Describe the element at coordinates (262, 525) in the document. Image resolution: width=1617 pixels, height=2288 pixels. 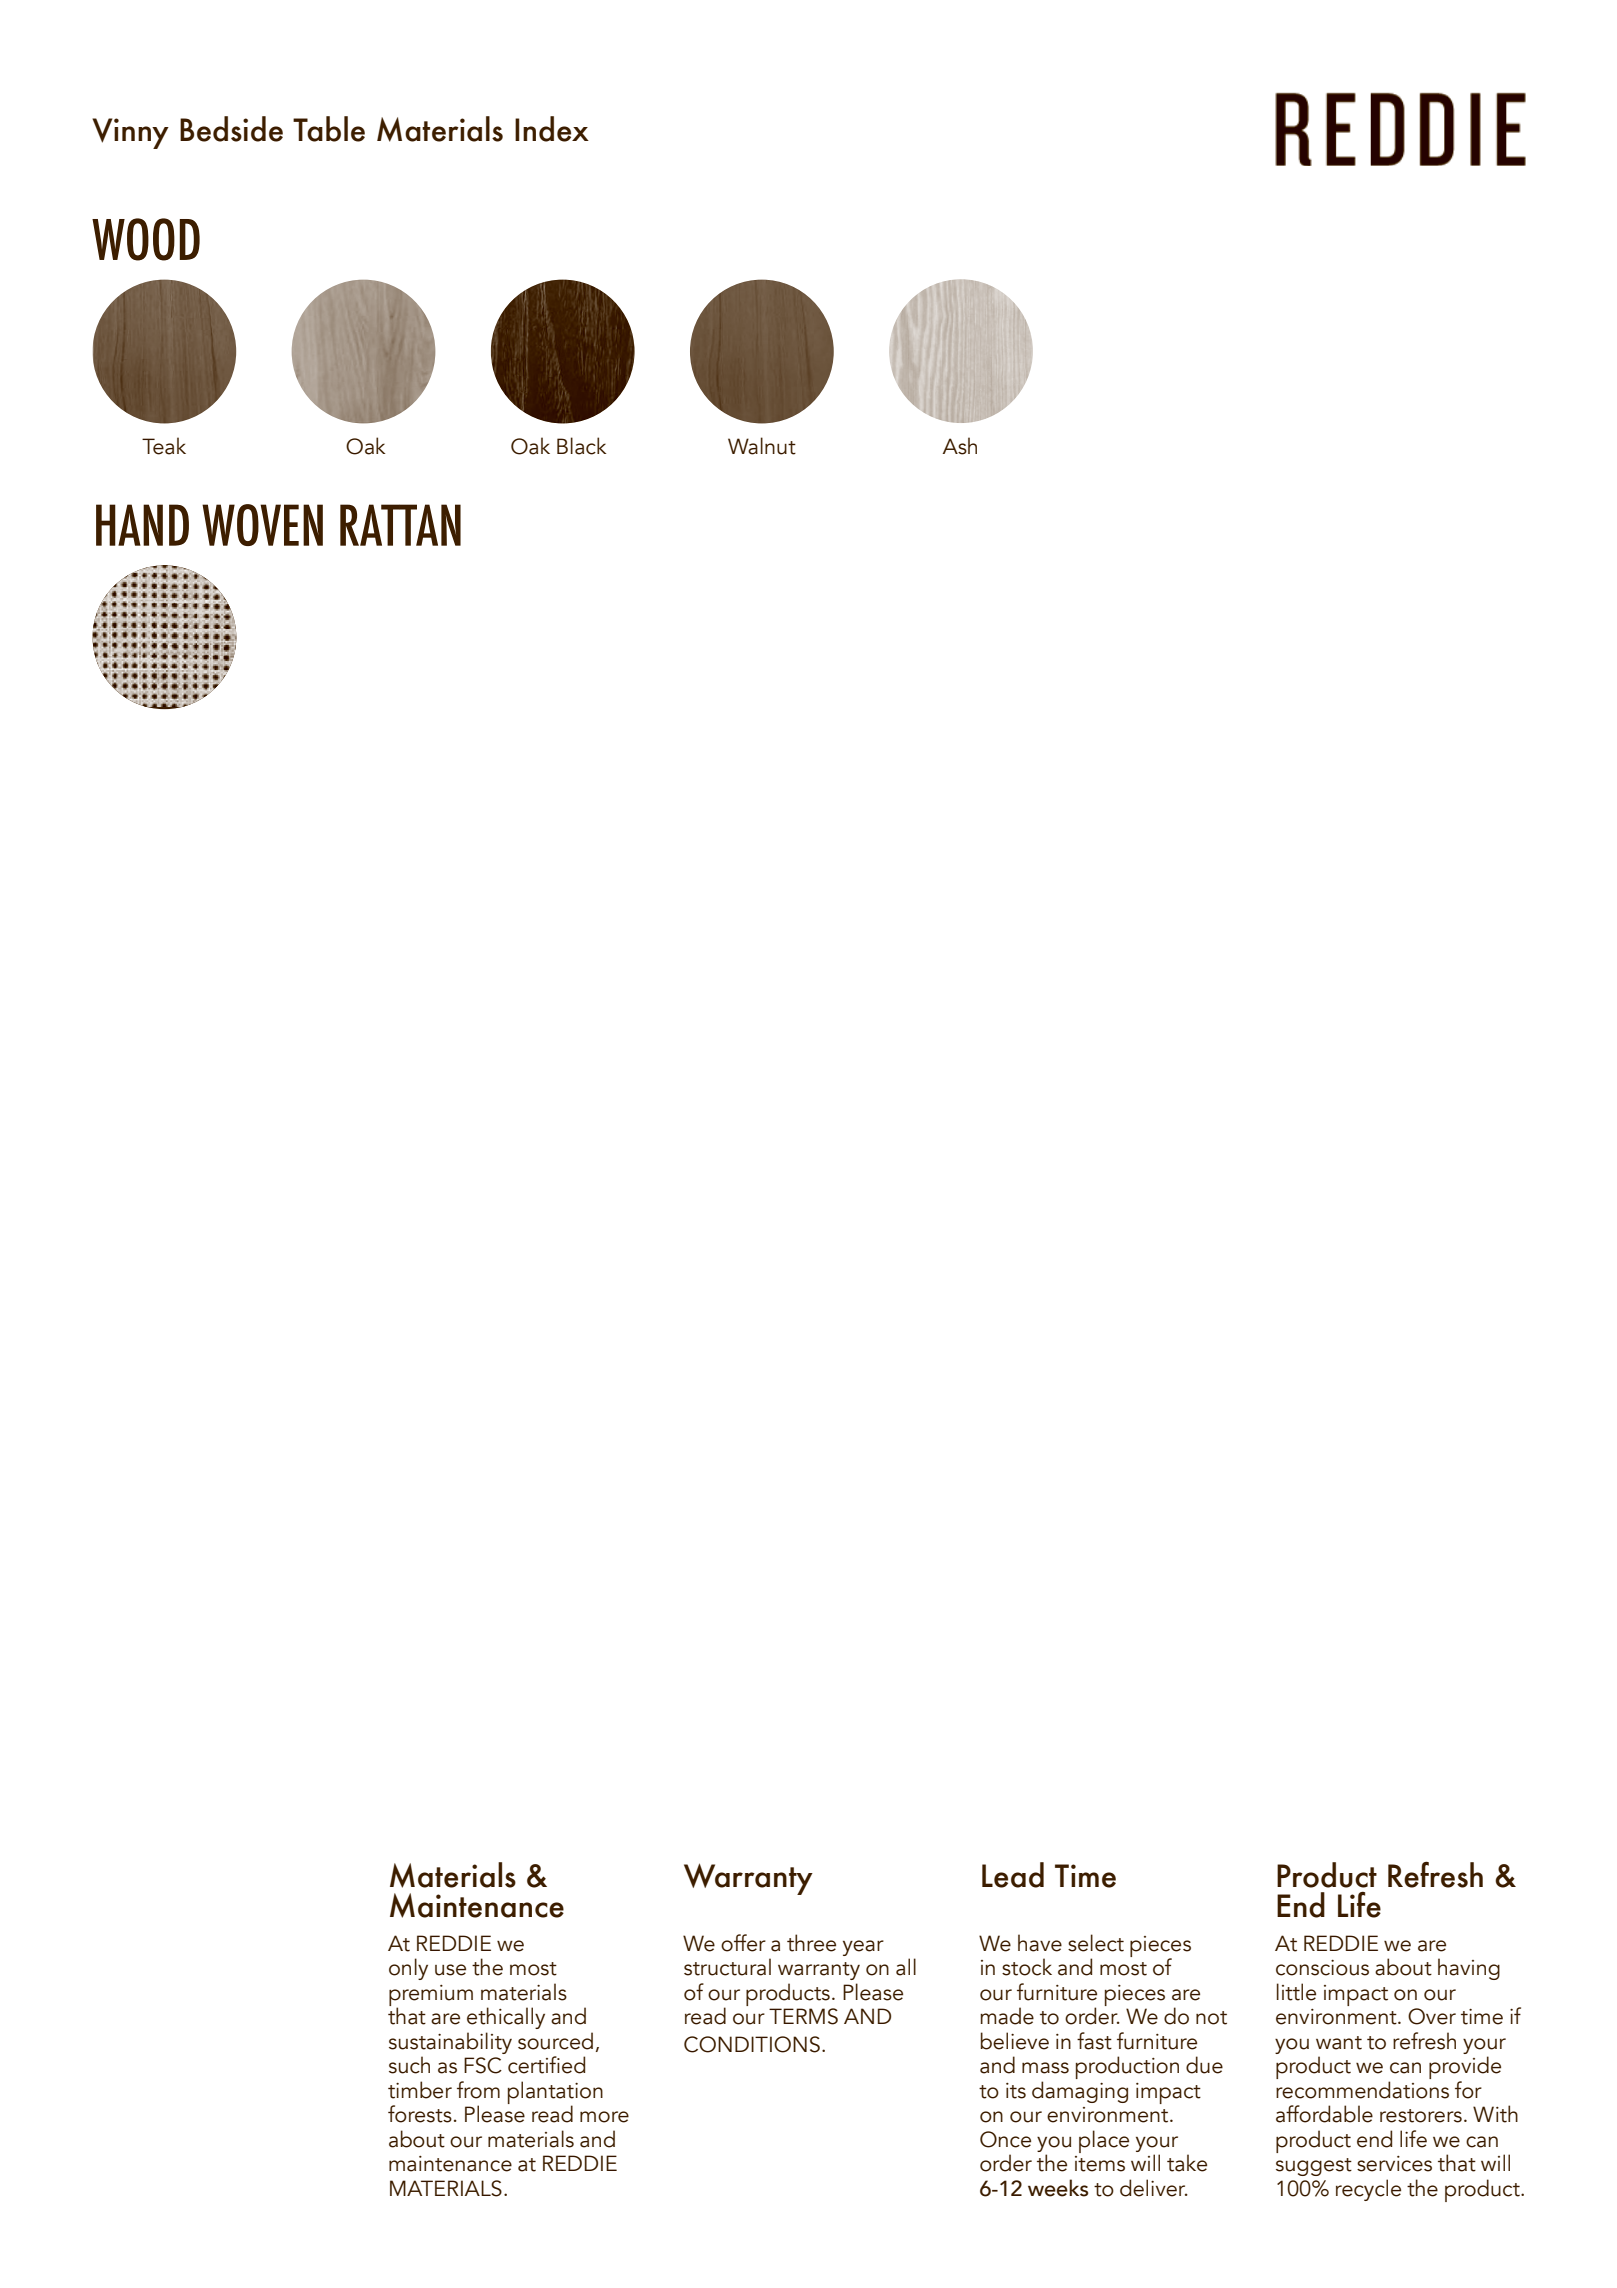
I see `WOVEN` at that location.
